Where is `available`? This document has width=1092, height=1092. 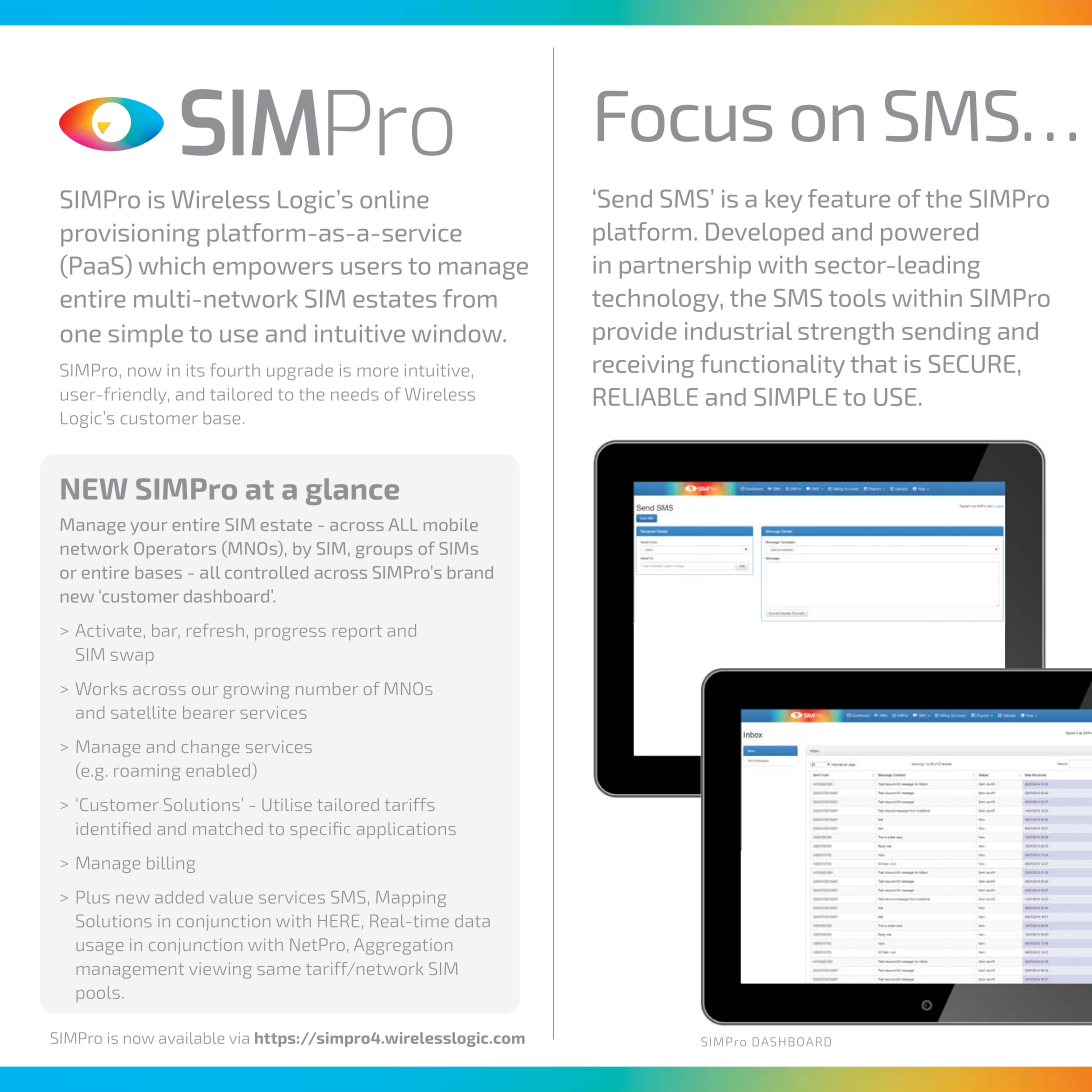
available is located at coordinates (191, 1038).
